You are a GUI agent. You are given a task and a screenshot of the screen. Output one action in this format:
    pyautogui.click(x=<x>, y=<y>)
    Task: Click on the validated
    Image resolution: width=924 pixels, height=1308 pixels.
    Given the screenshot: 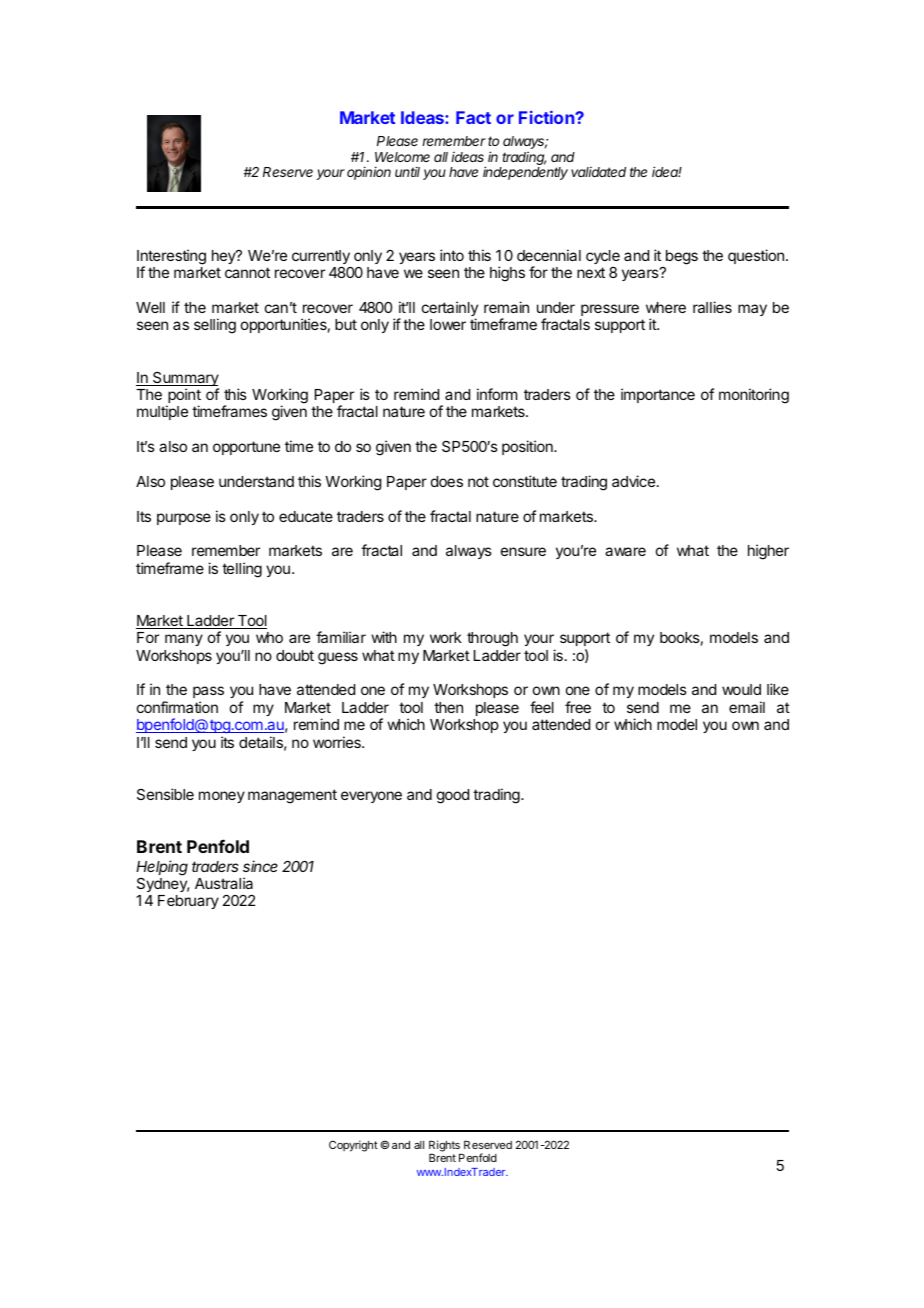 What is the action you would take?
    pyautogui.click(x=598, y=172)
